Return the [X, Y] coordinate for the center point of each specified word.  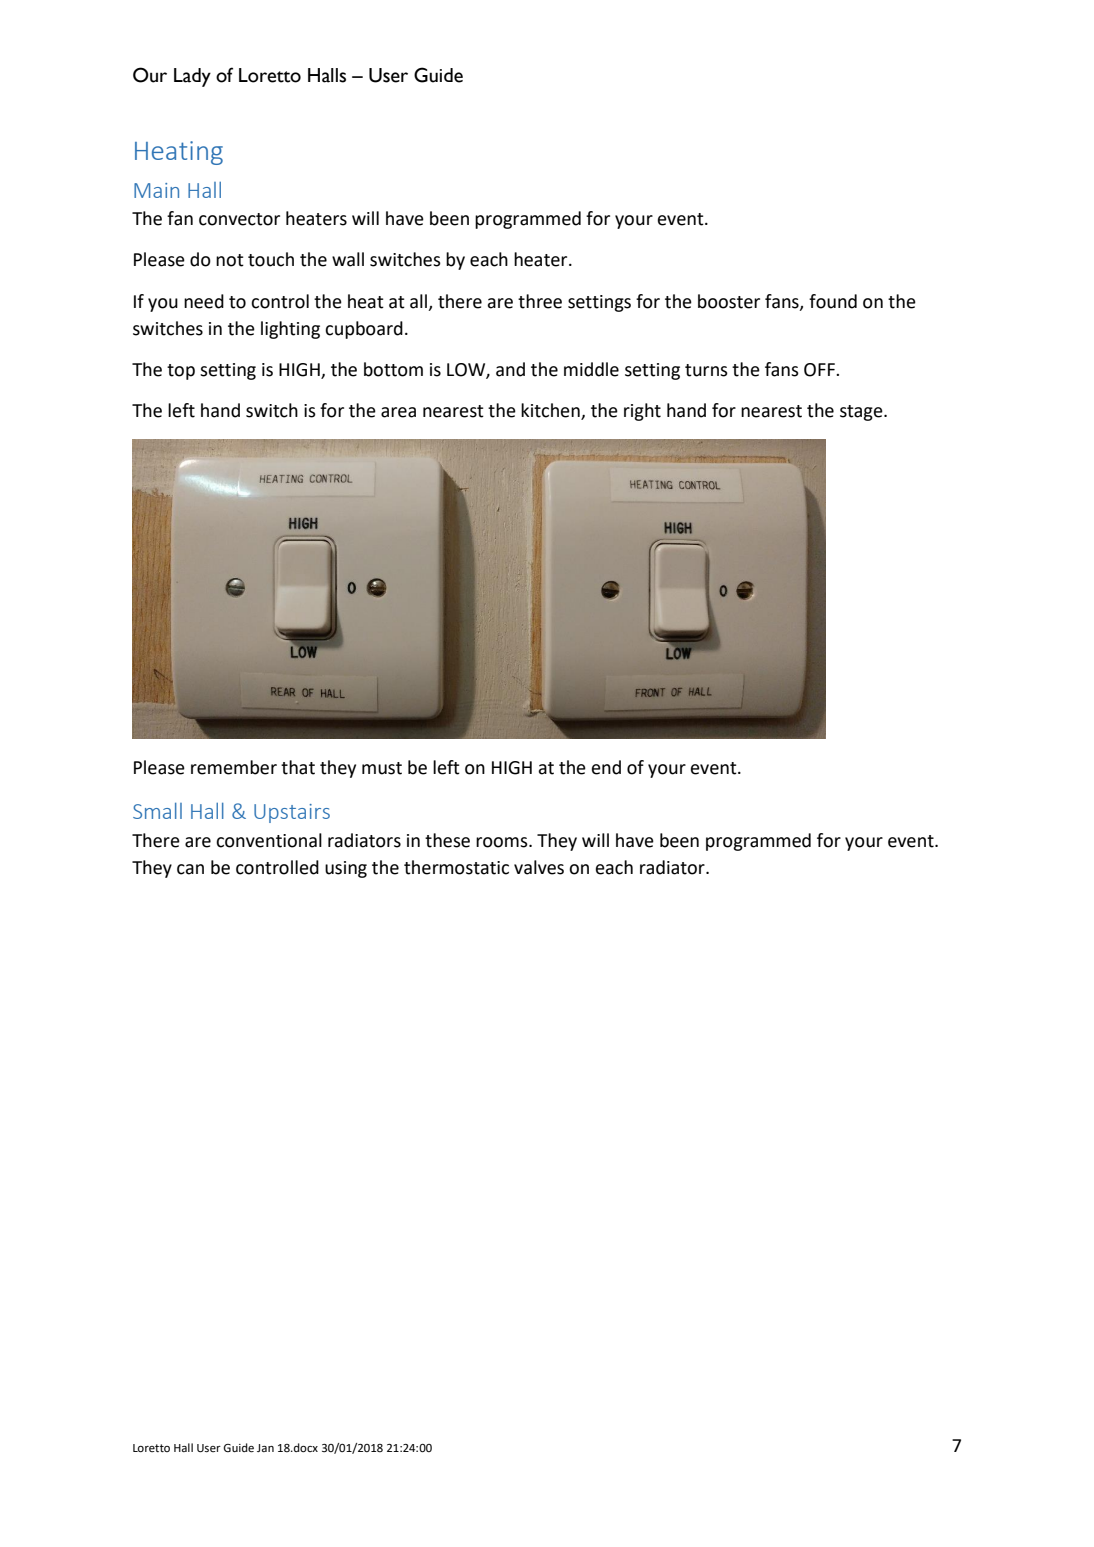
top [181, 372]
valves [539, 867]
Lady [192, 77]
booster [729, 301]
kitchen [551, 411]
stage [862, 413]
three [540, 301]
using [346, 869]
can [190, 869]
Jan [265, 1448]
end [606, 767]
